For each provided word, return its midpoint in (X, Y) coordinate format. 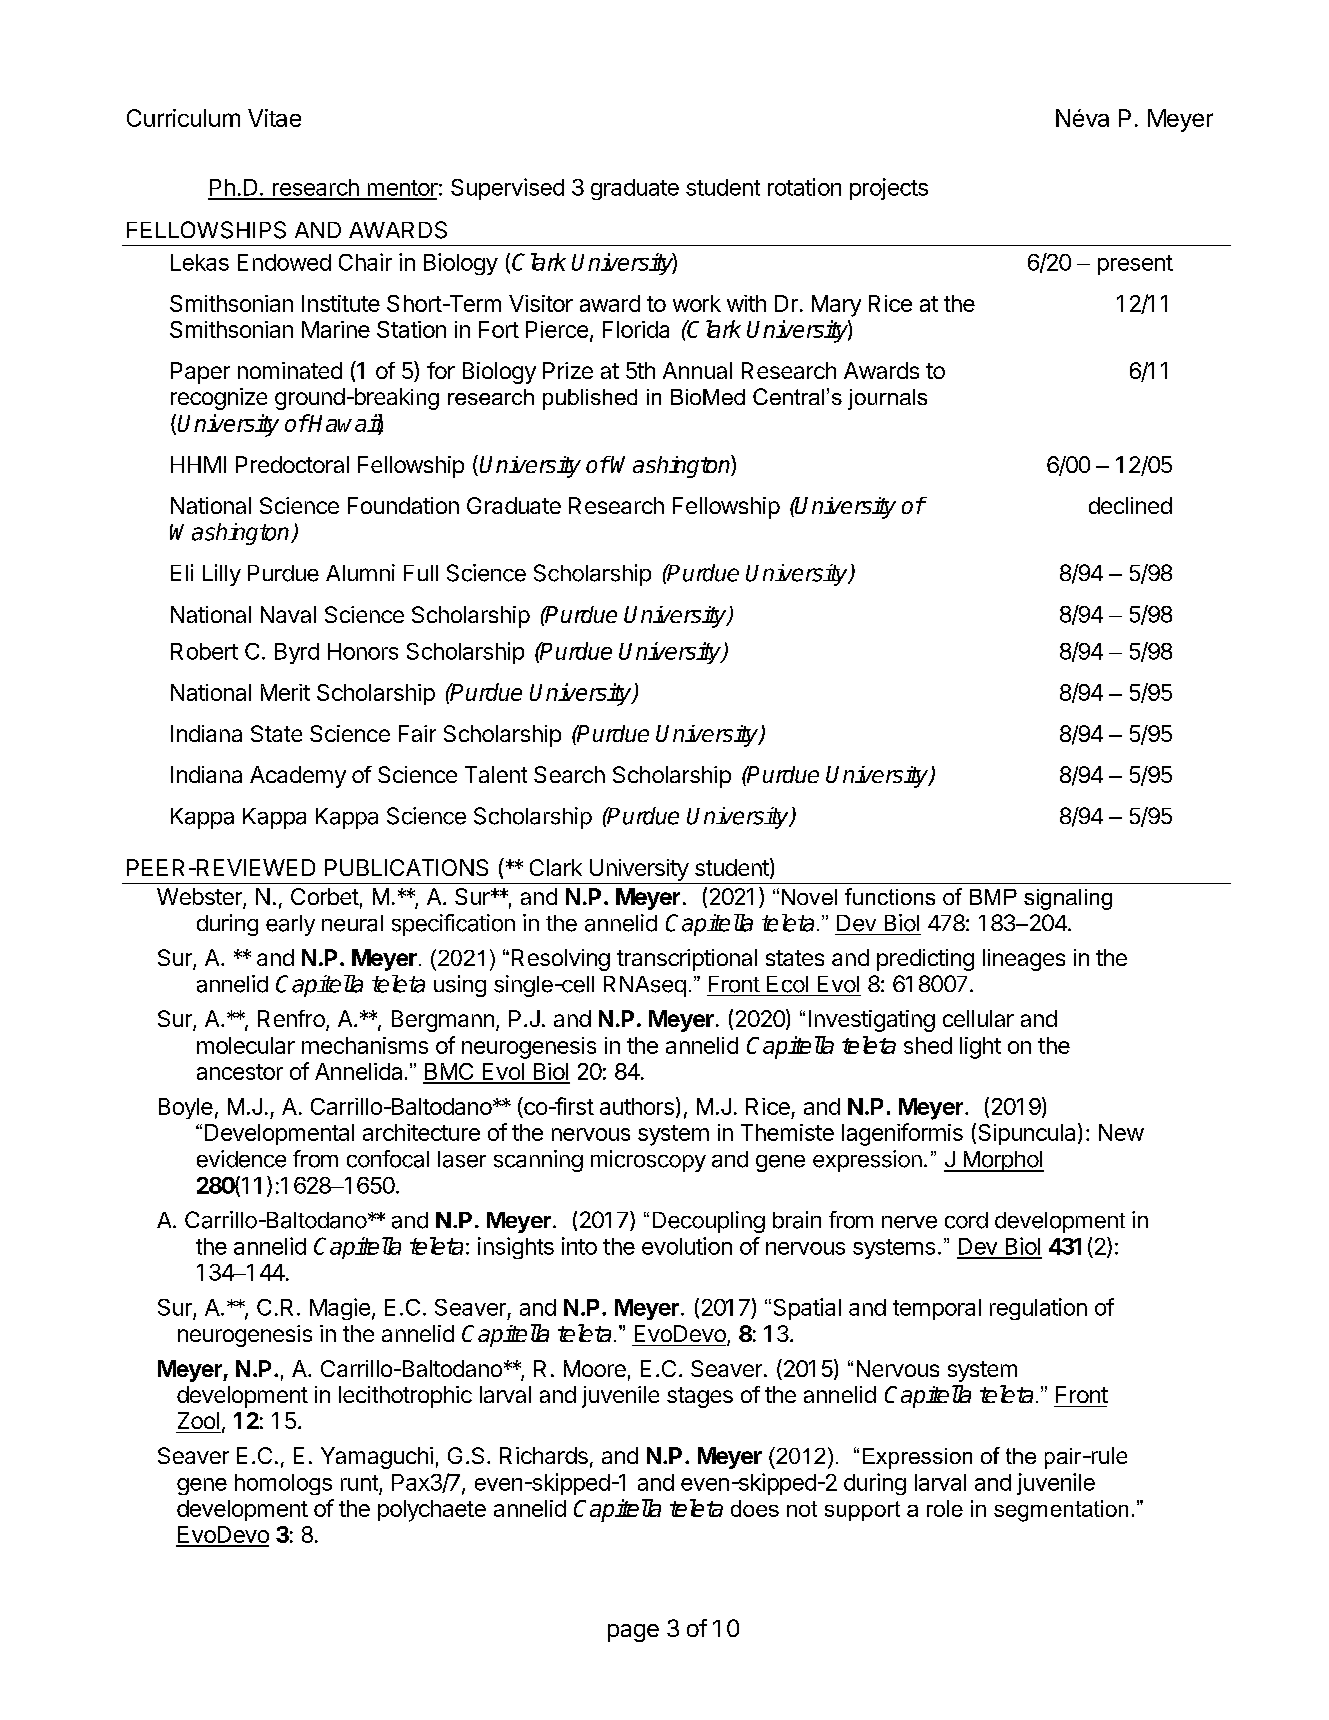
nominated (290, 370)
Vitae (274, 118)
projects (889, 189)
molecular (246, 1045)
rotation (804, 187)
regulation (1038, 1309)
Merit (285, 692)
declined (1130, 505)
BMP (993, 897)
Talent (496, 774)
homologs (283, 1484)
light (980, 1048)
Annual (697, 370)
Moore (595, 1368)
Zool (198, 1420)
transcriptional (687, 960)
